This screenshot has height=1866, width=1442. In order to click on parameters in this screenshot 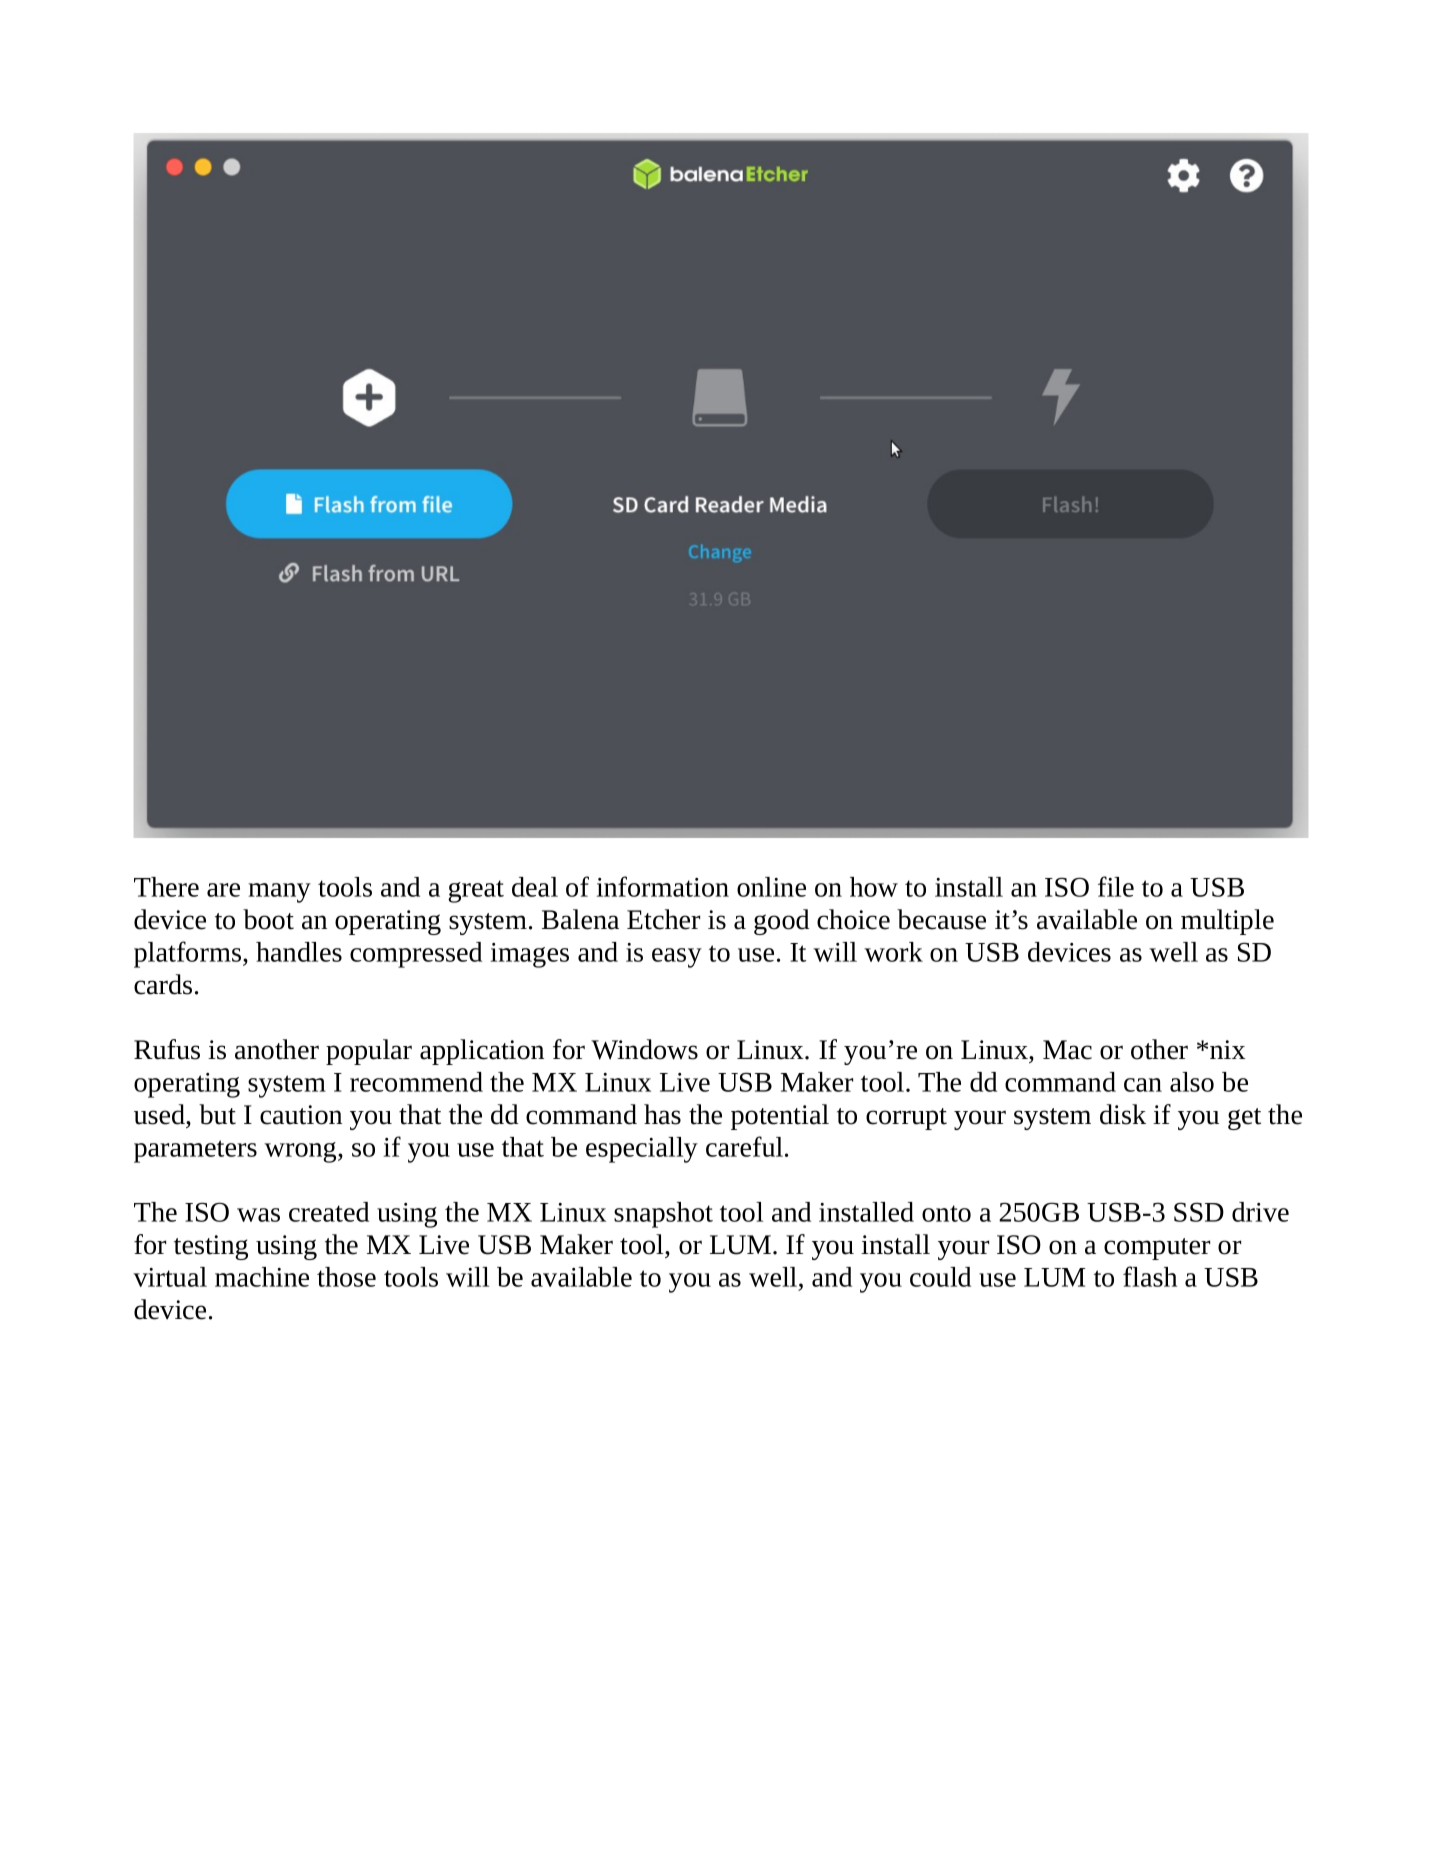, I will do `click(195, 1151)`.
